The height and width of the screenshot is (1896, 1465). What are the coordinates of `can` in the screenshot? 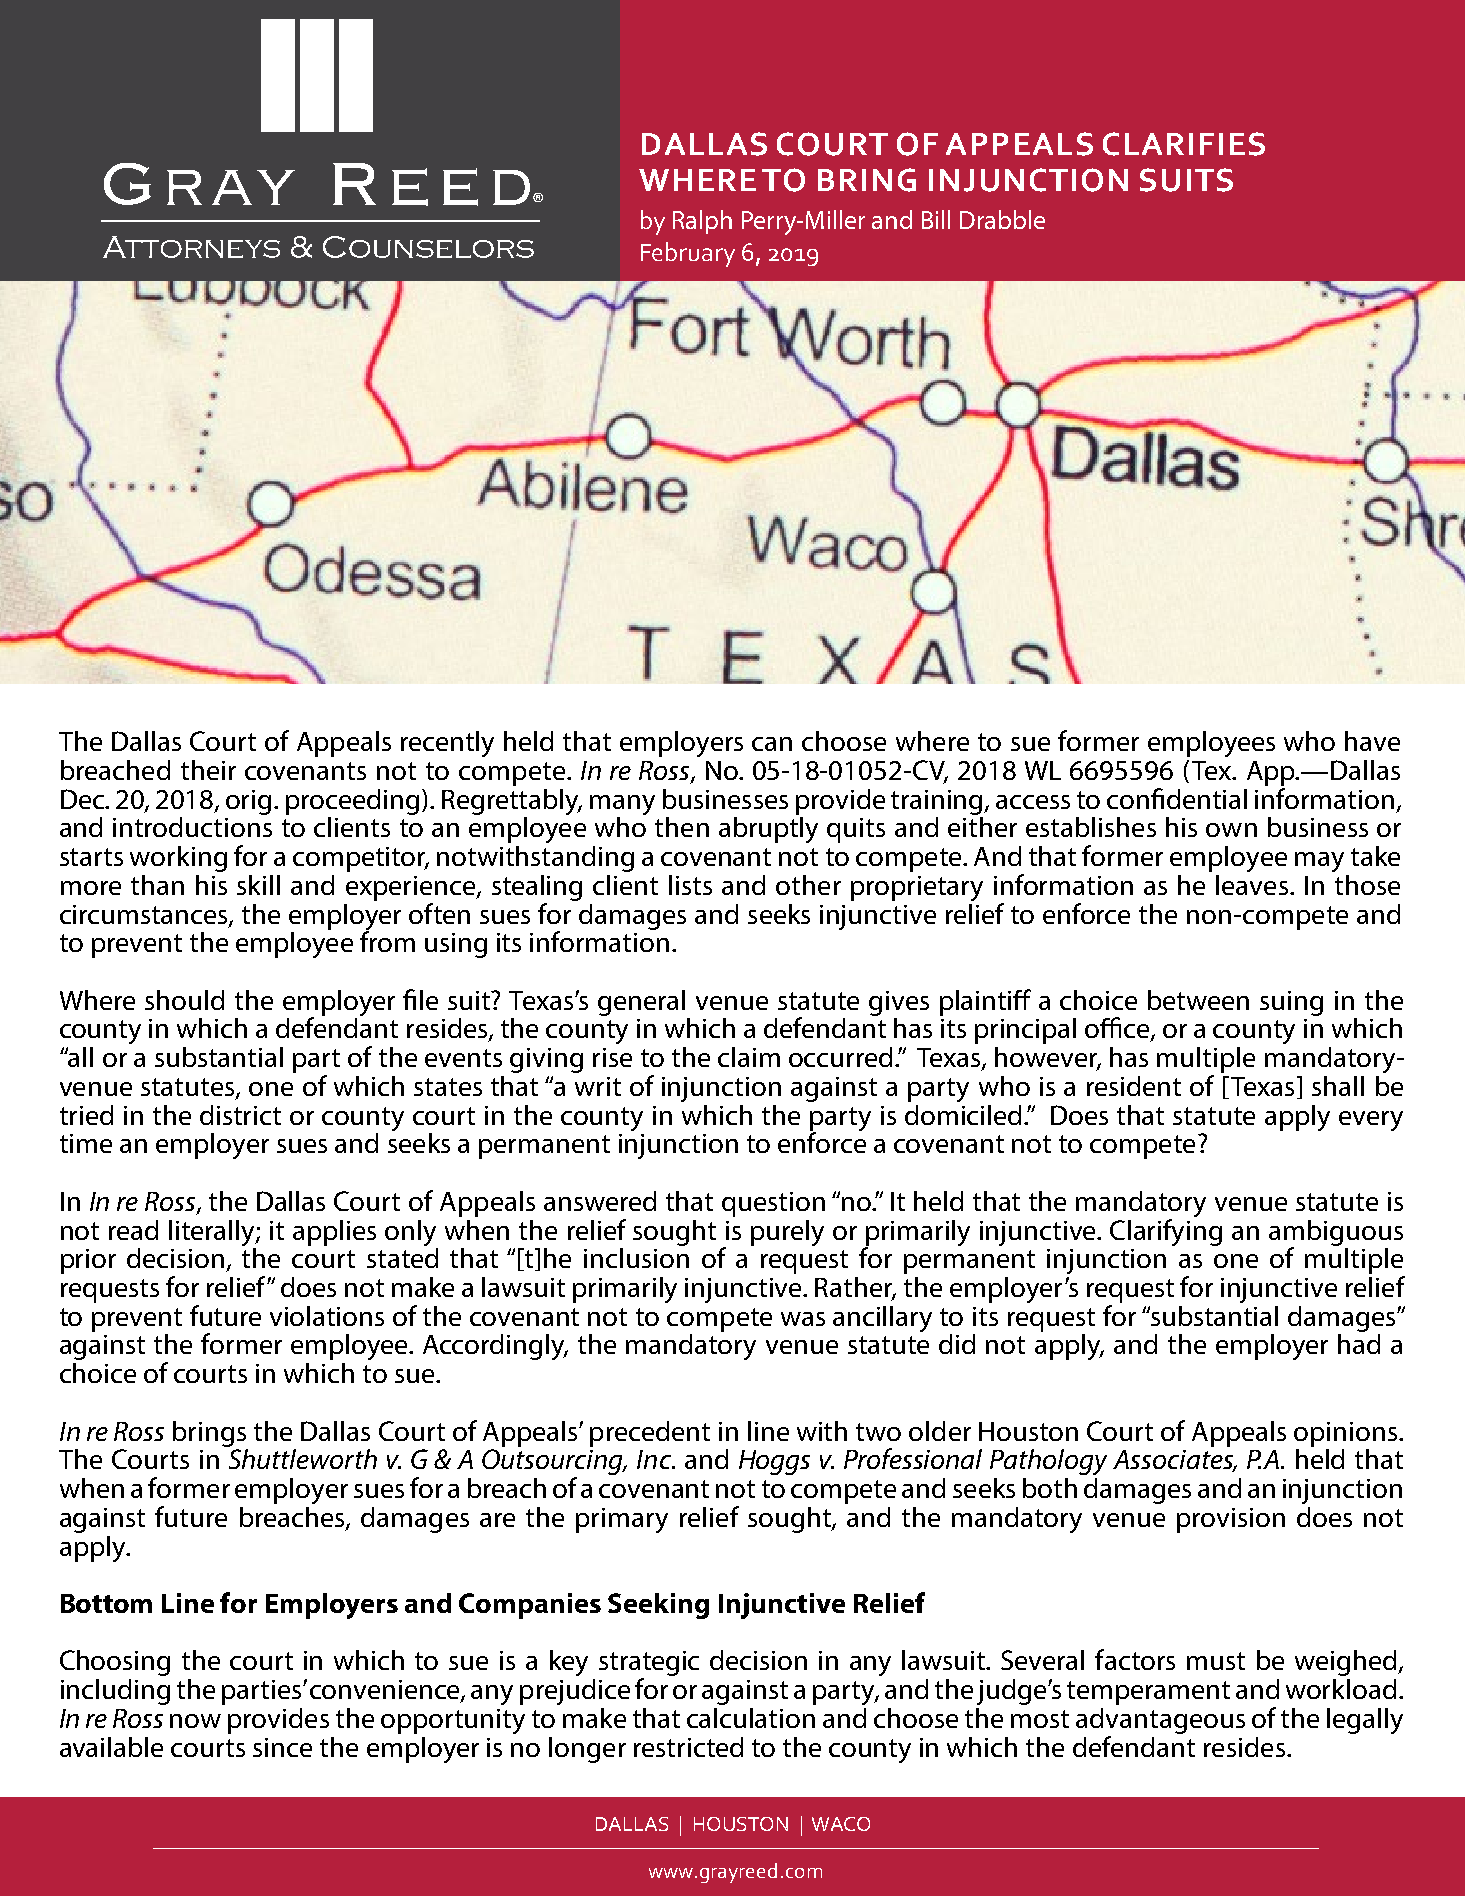 It's located at (772, 744).
